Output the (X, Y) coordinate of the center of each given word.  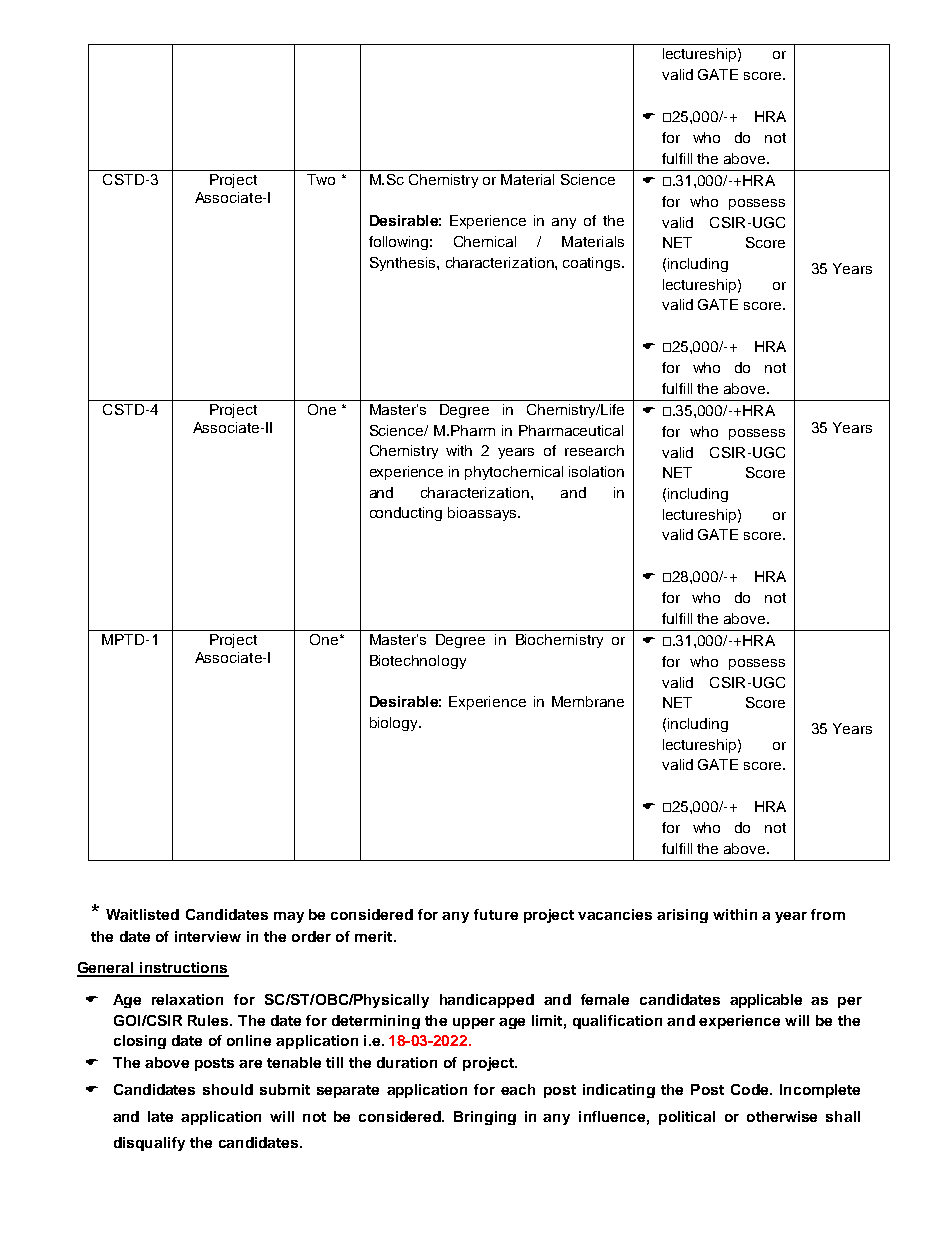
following (398, 243)
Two (321, 179)
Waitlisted (142, 914)
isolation (596, 471)
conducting (406, 514)
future (496, 914)
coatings (593, 264)
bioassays (483, 514)
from (828, 914)
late (160, 1116)
